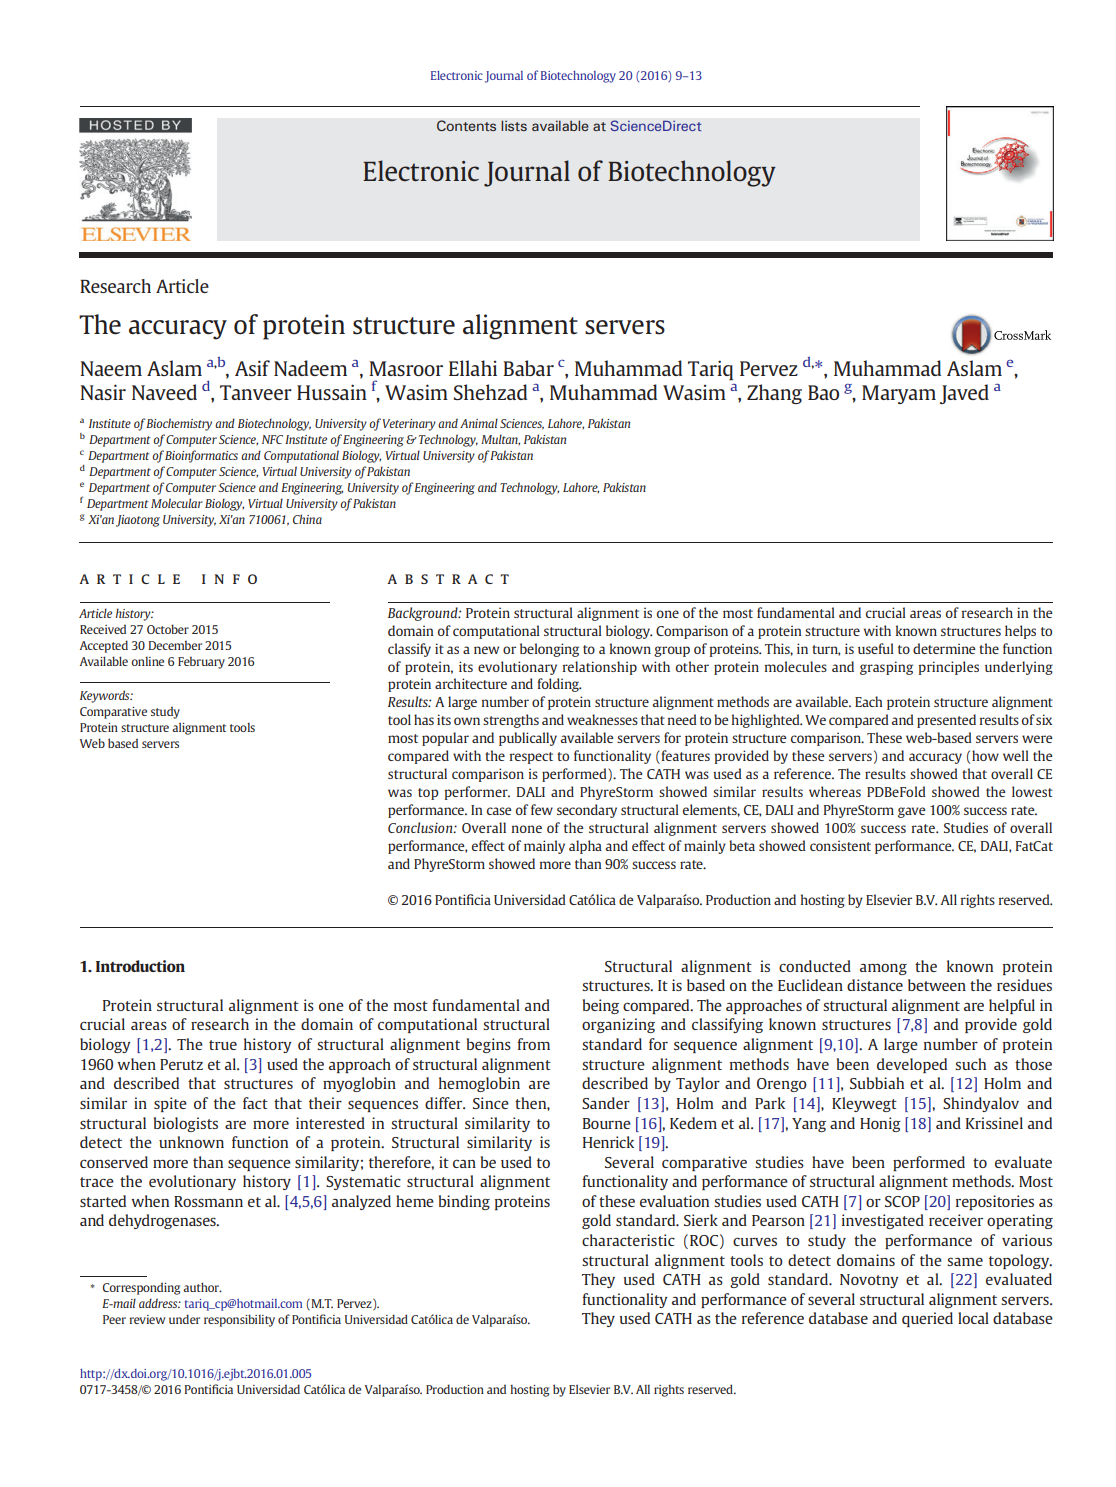 The image size is (1116, 1487). Describe the element at coordinates (140, 966) in the document. I see `Introduction` at that location.
